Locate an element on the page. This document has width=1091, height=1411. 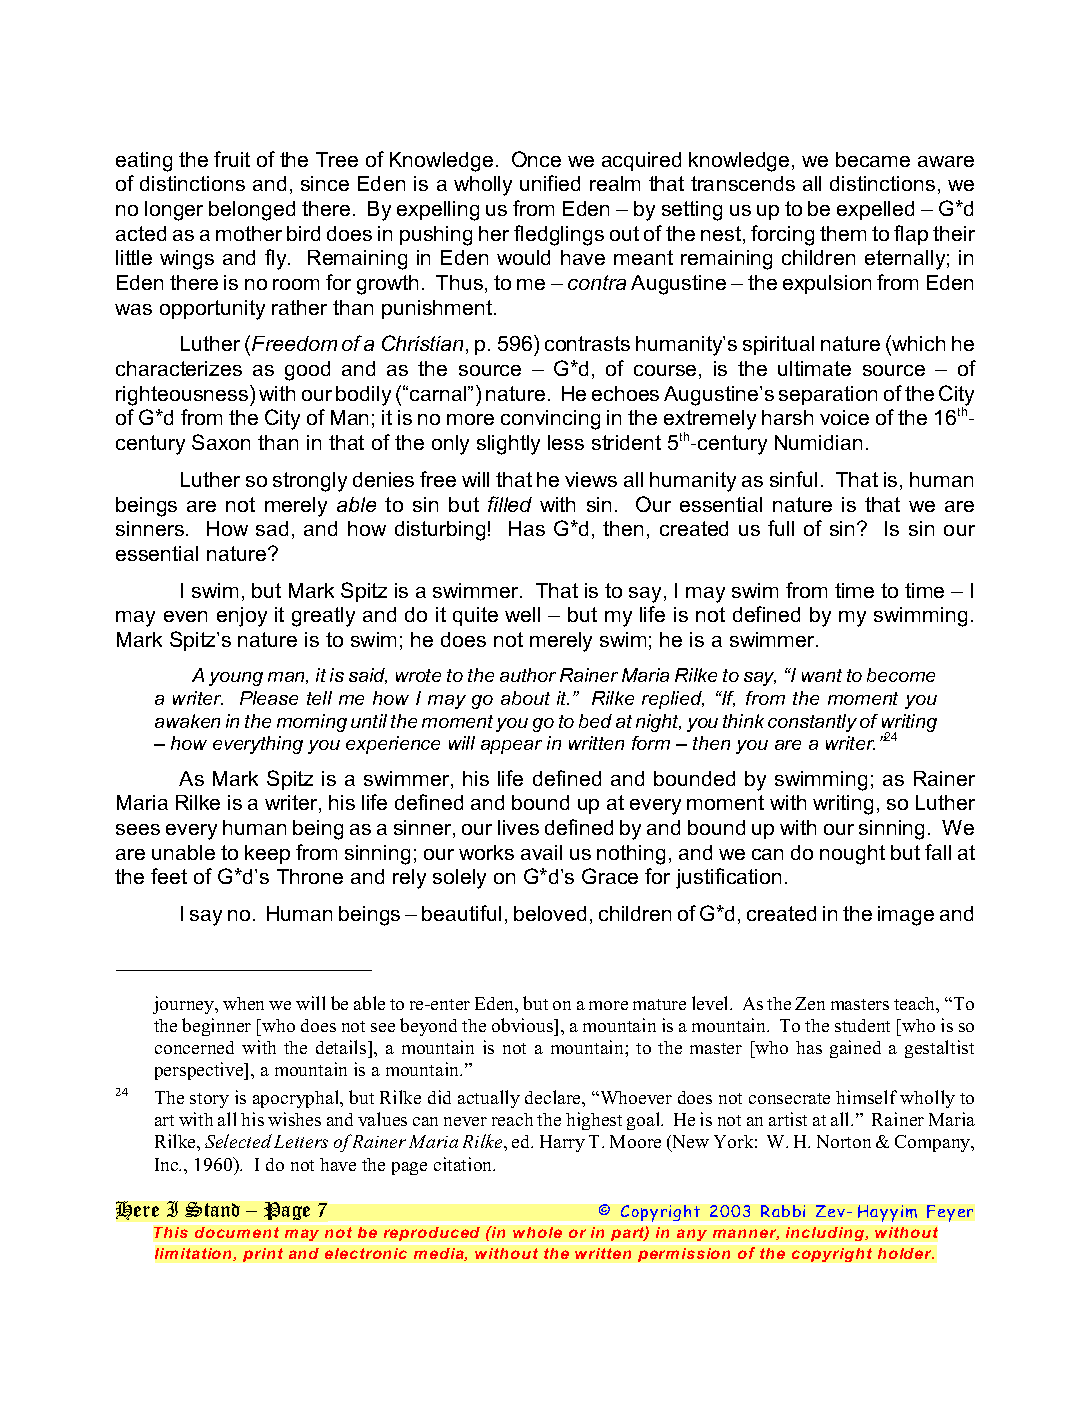
nought is located at coordinates (852, 855).
